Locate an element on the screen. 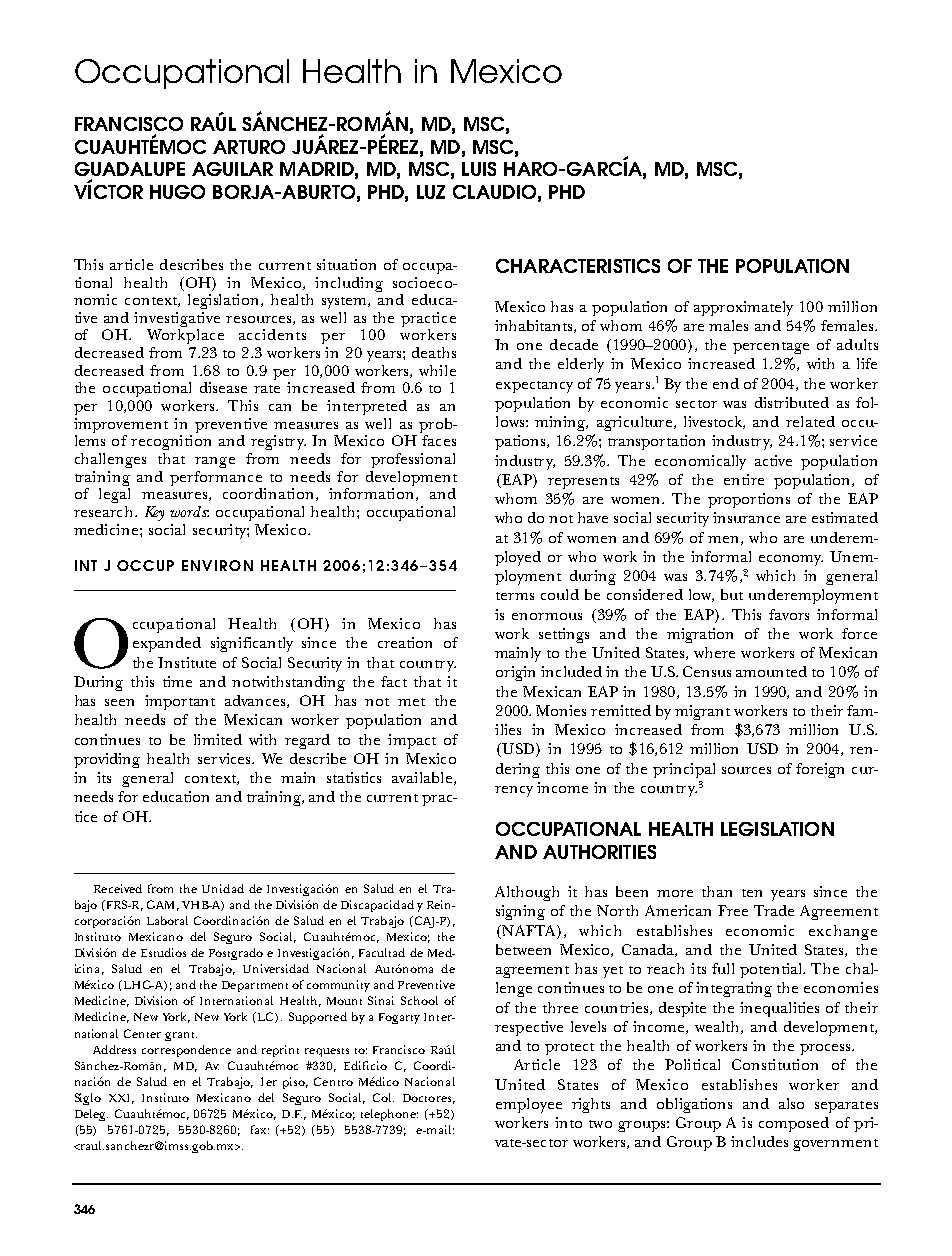 The image size is (952, 1256). HUGO is located at coordinates (177, 192).
